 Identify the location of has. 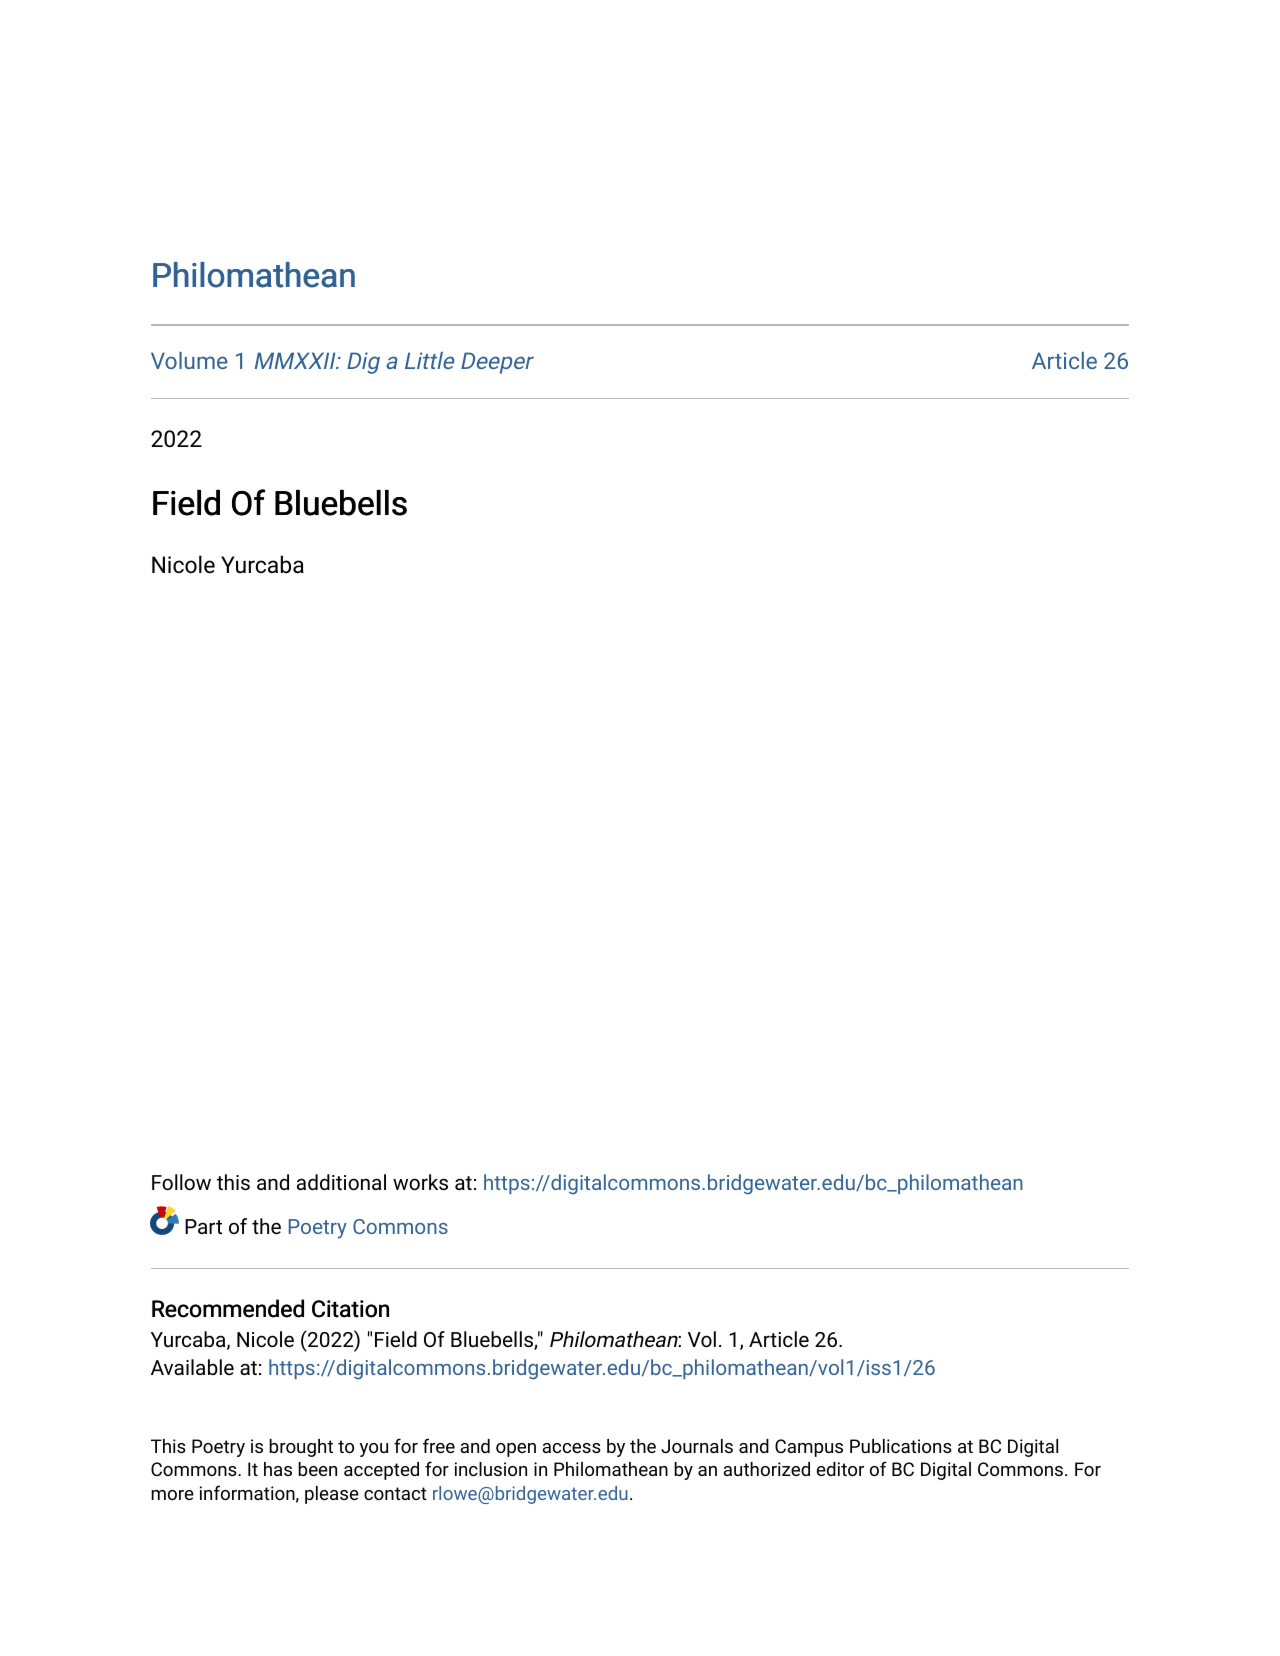
(278, 1469).
